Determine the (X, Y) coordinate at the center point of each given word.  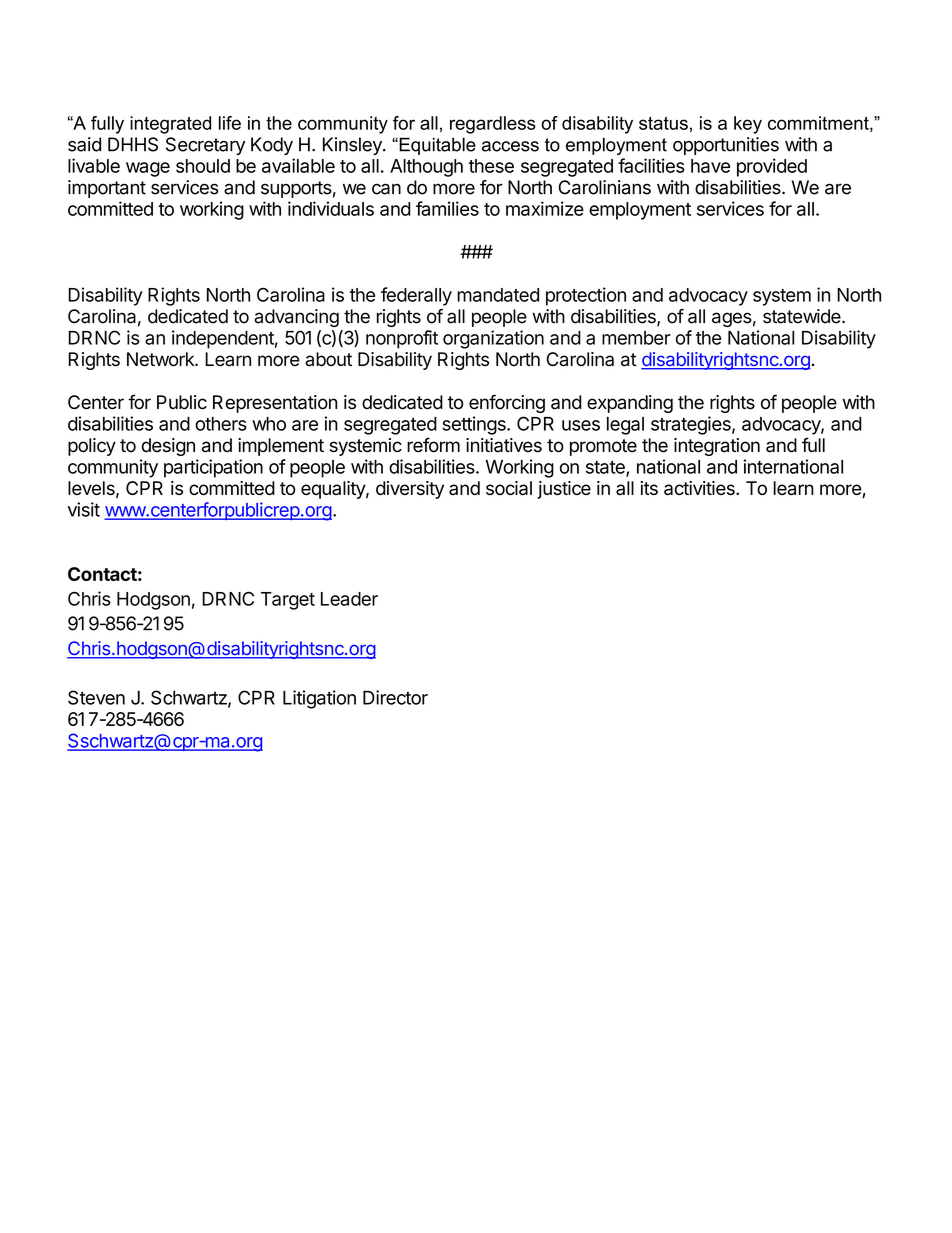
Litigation (319, 699)
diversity (410, 490)
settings (475, 425)
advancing (296, 318)
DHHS (133, 144)
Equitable (436, 146)
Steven (96, 697)
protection (586, 296)
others (221, 424)
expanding (630, 404)
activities (700, 488)
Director (395, 697)
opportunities (726, 146)
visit (84, 509)
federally (416, 296)
